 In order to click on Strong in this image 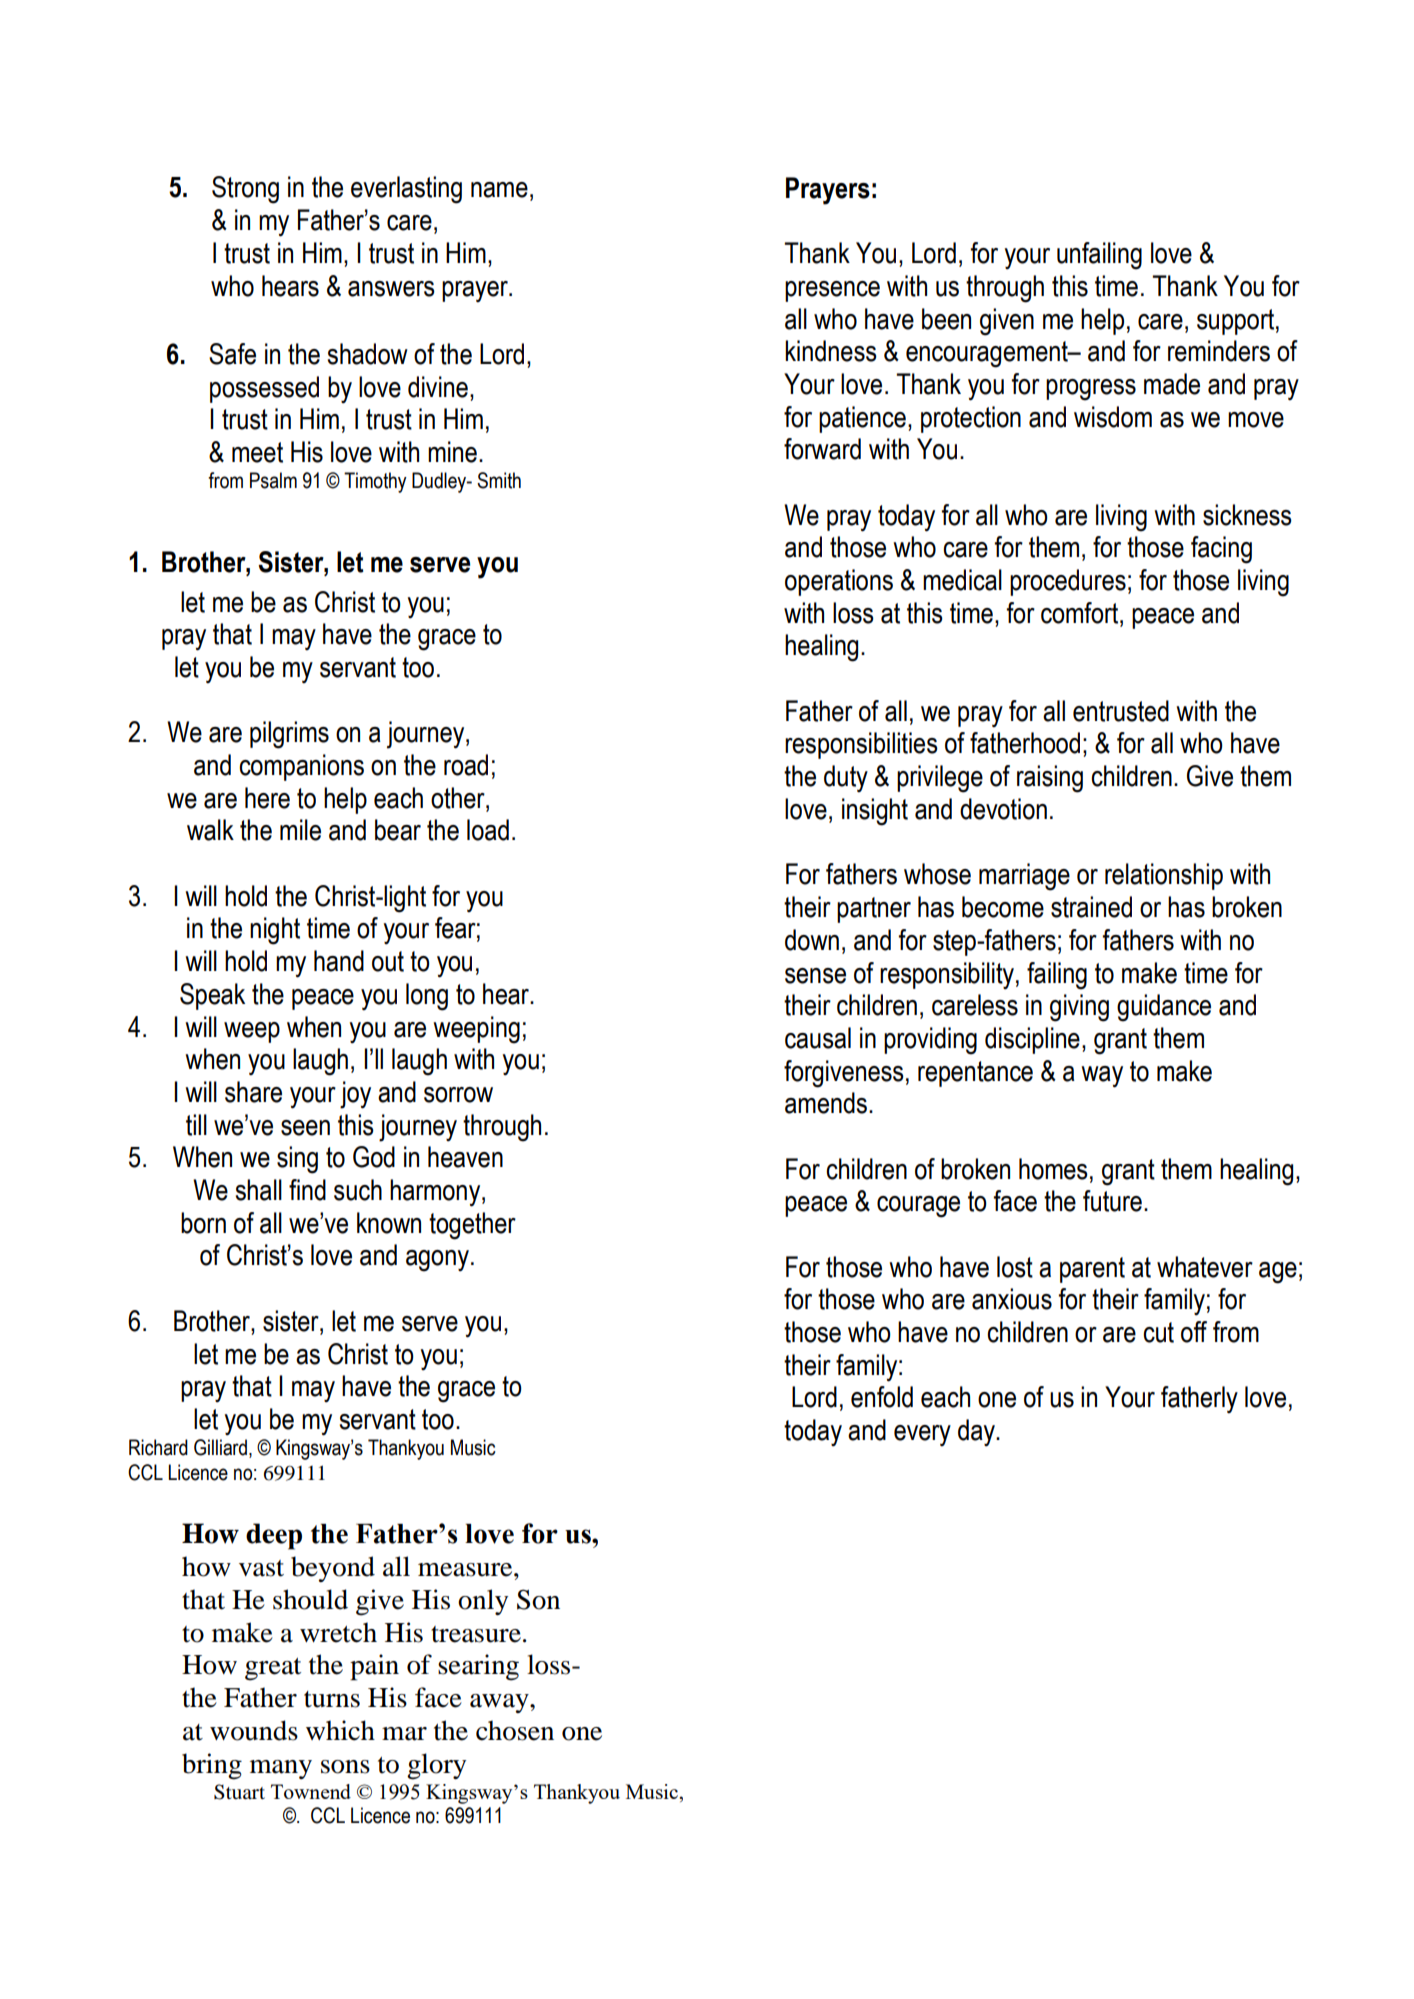, I will do `click(245, 190)`.
